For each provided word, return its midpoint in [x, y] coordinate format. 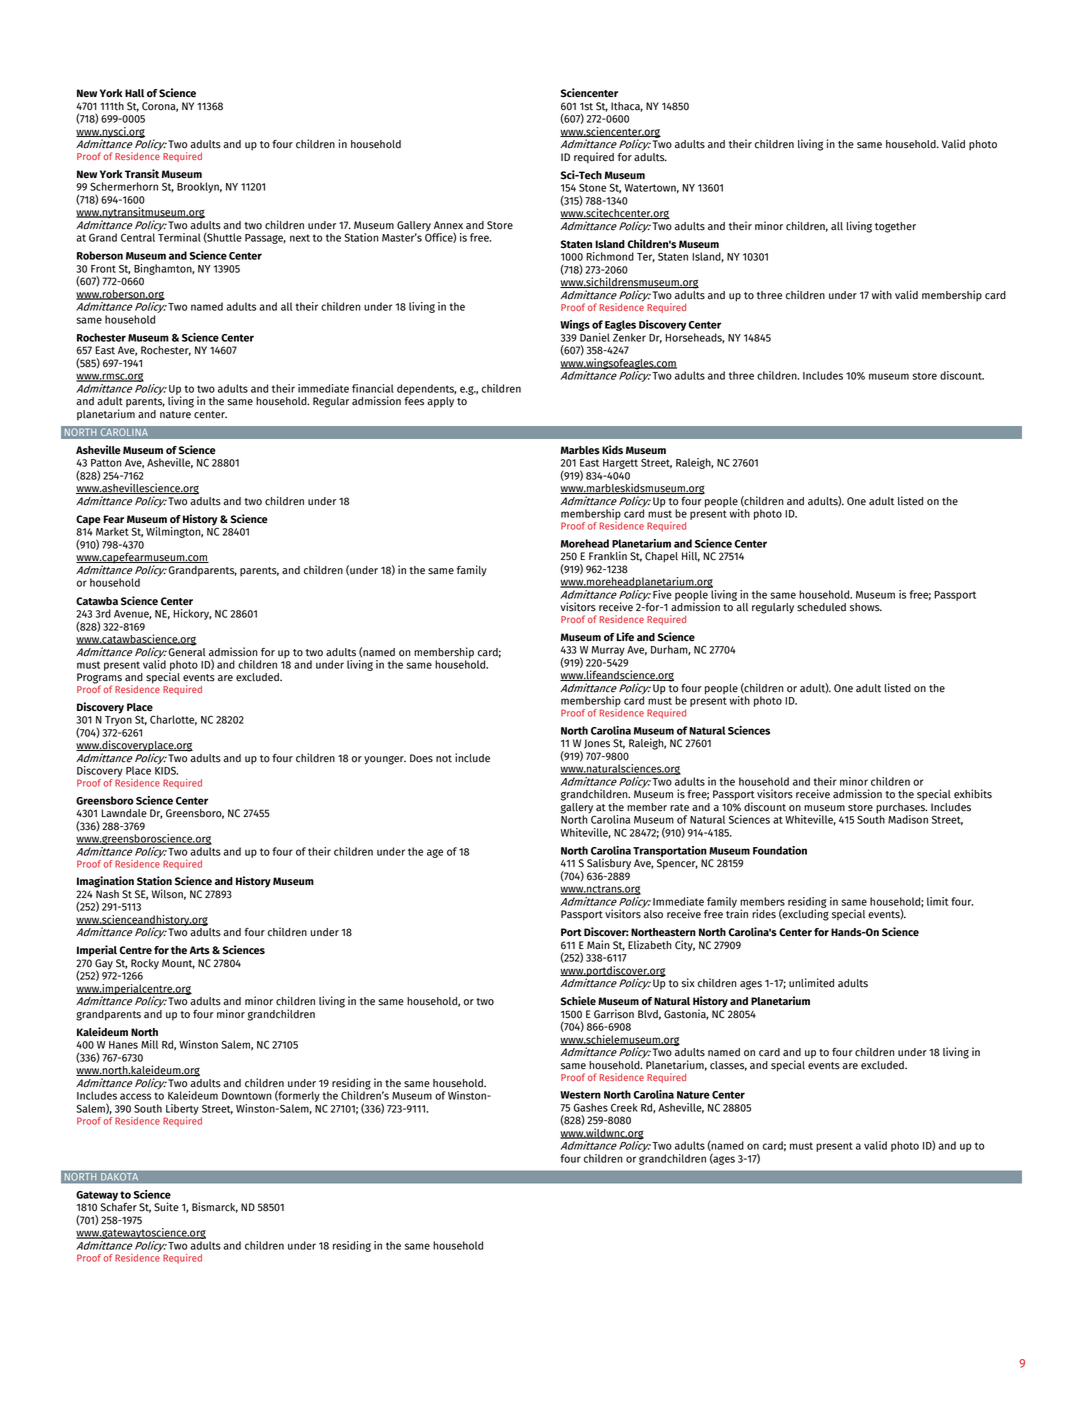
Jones [597, 744]
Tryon [118, 721]
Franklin [608, 556]
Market [112, 531]
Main [598, 945]
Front [103, 269]
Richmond [610, 256]
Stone [592, 187]
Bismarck [215, 1207]
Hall [134, 93]
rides [764, 914]
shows [866, 607]
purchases [901, 808]
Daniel [595, 337]
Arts [200, 950]
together [895, 227]
